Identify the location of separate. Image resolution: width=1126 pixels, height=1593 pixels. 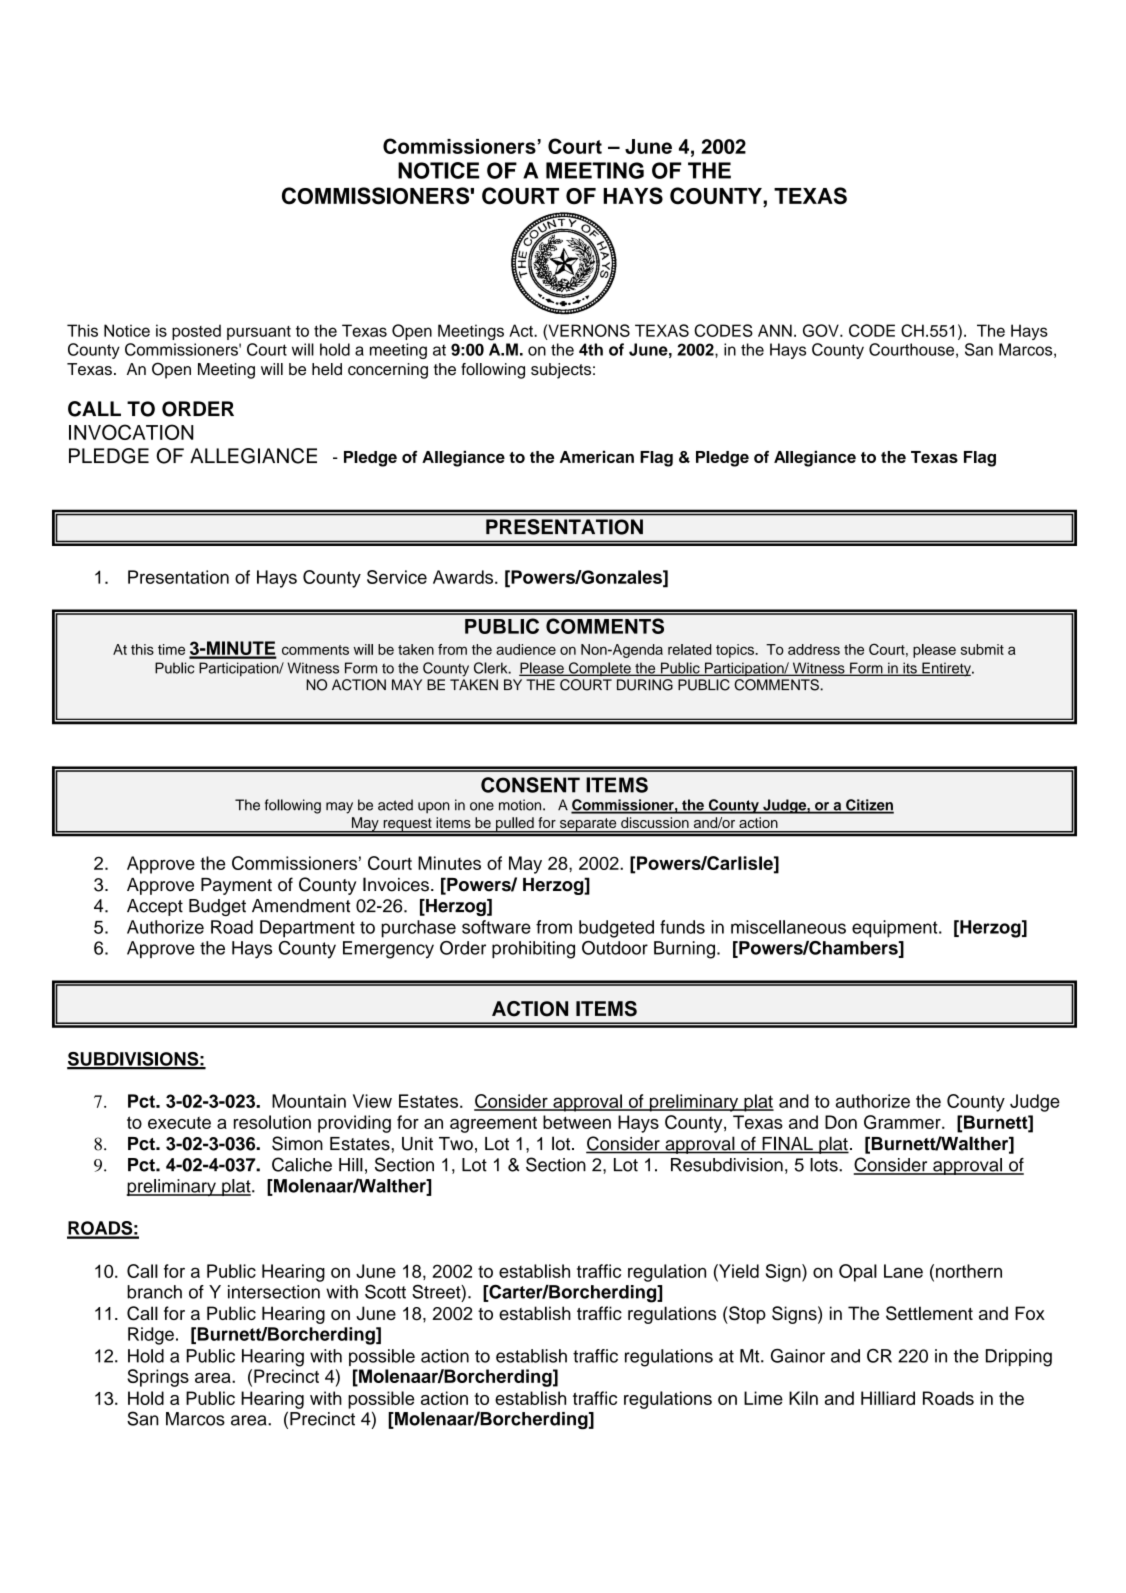
(588, 825).
